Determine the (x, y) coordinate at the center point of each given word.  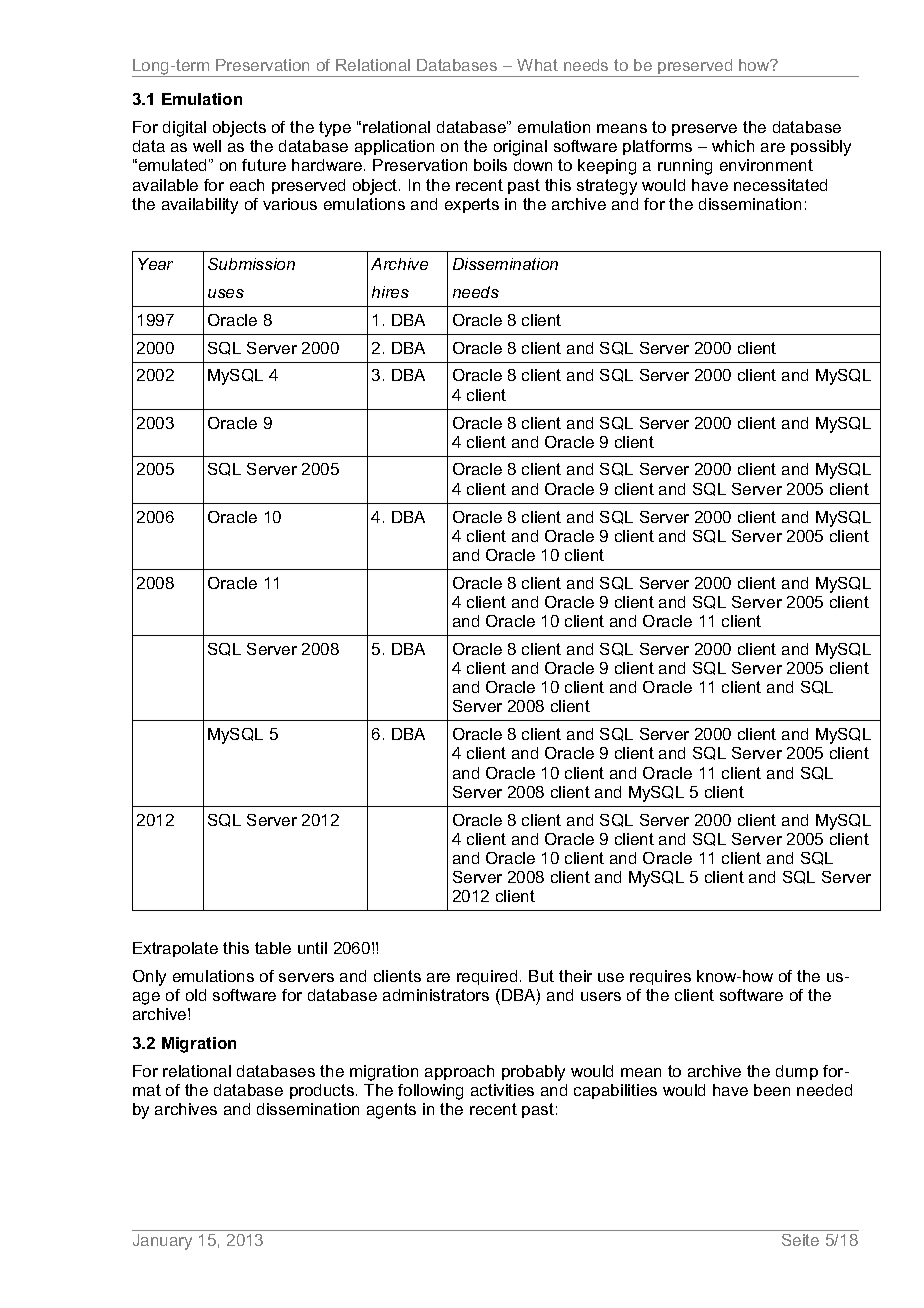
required (487, 977)
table (273, 948)
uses (226, 293)
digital (184, 129)
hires (390, 292)
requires (660, 977)
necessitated (780, 185)
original (520, 148)
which (733, 146)
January (162, 1242)
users (601, 996)
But (541, 976)
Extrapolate (175, 949)
